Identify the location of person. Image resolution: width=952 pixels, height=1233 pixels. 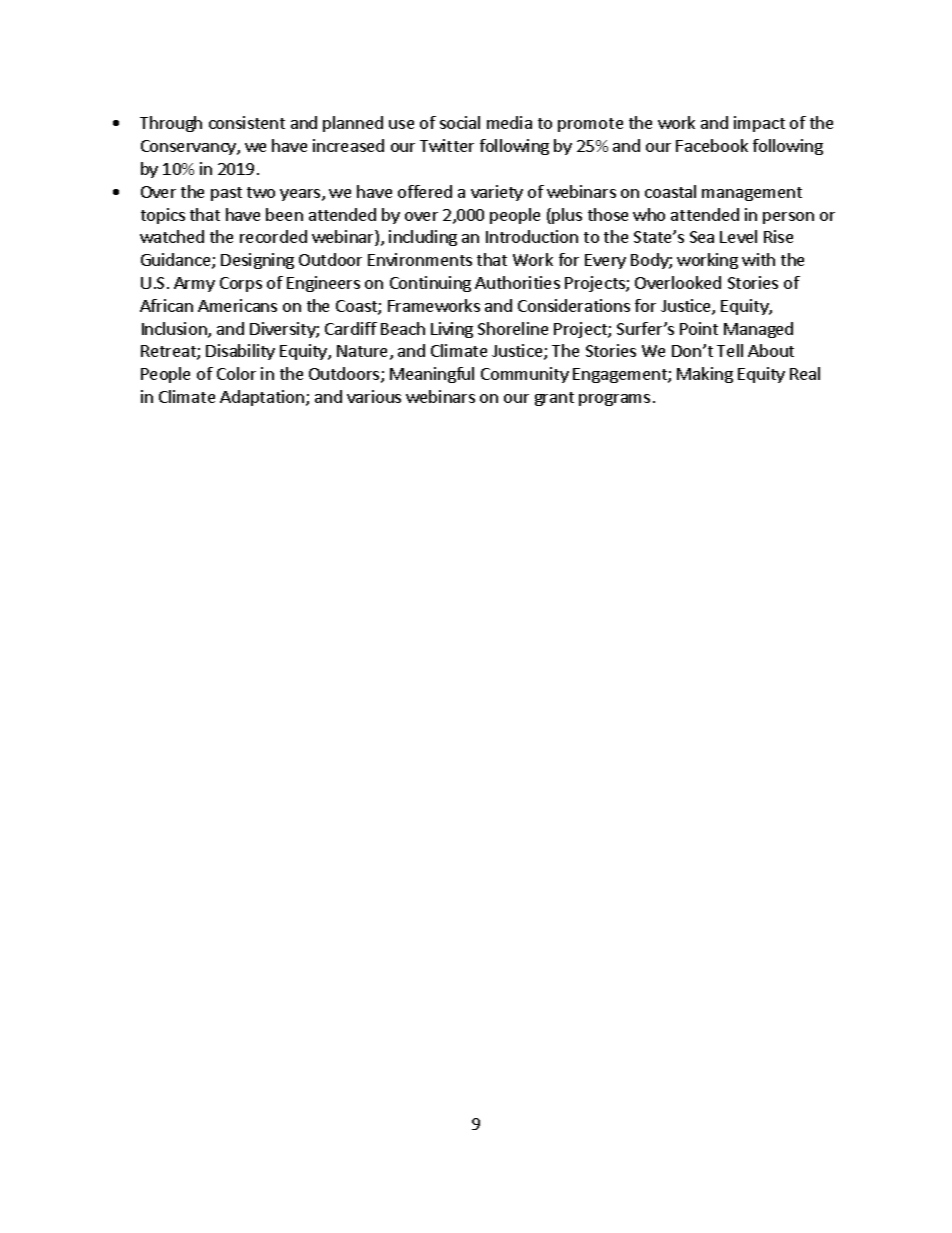
(788, 218).
